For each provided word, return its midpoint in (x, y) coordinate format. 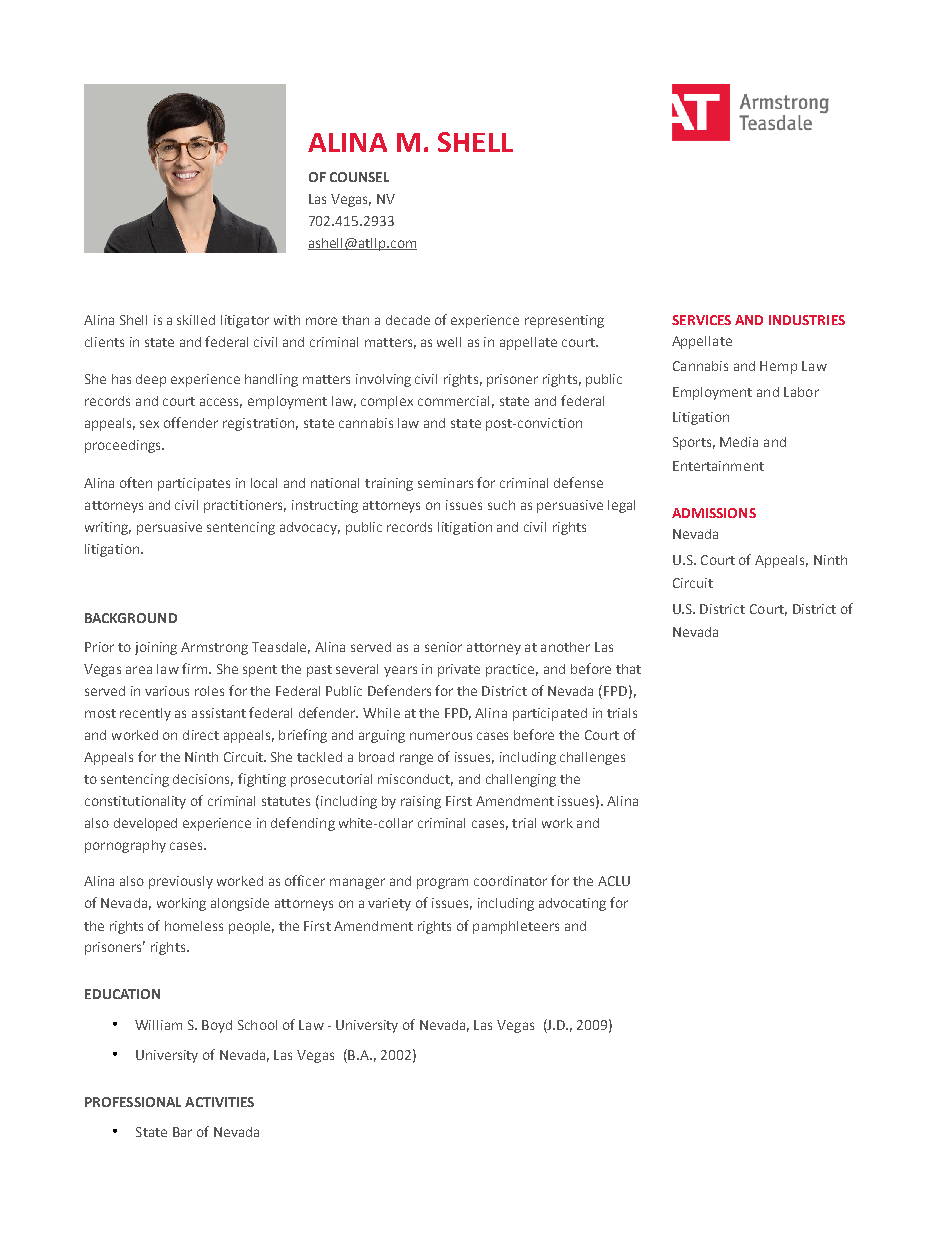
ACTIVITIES (219, 1102)
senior (443, 647)
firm (196, 668)
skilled (196, 320)
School (257, 1025)
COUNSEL (359, 177)
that (628, 669)
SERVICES (701, 320)
